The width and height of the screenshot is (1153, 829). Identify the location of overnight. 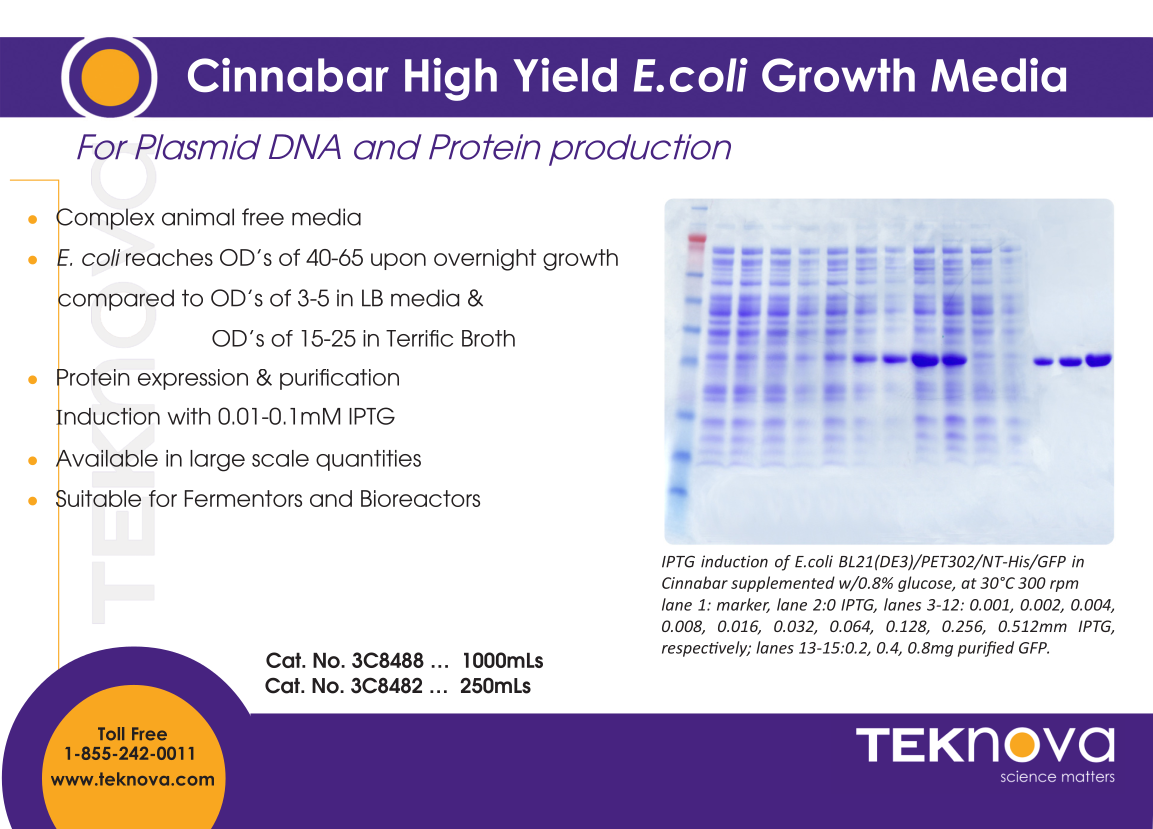
(485, 260).
